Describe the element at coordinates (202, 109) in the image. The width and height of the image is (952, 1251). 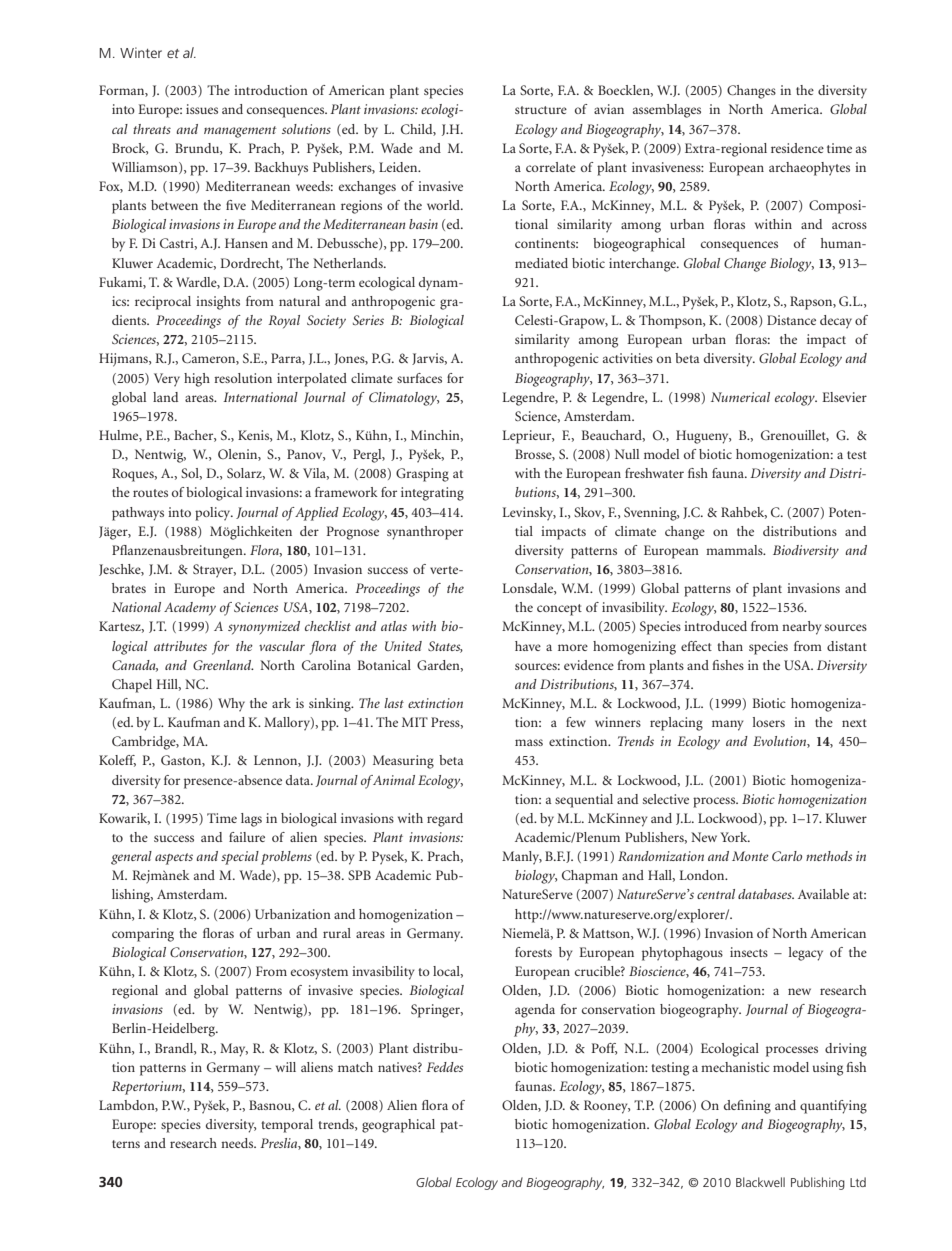
I see `issues` at that location.
